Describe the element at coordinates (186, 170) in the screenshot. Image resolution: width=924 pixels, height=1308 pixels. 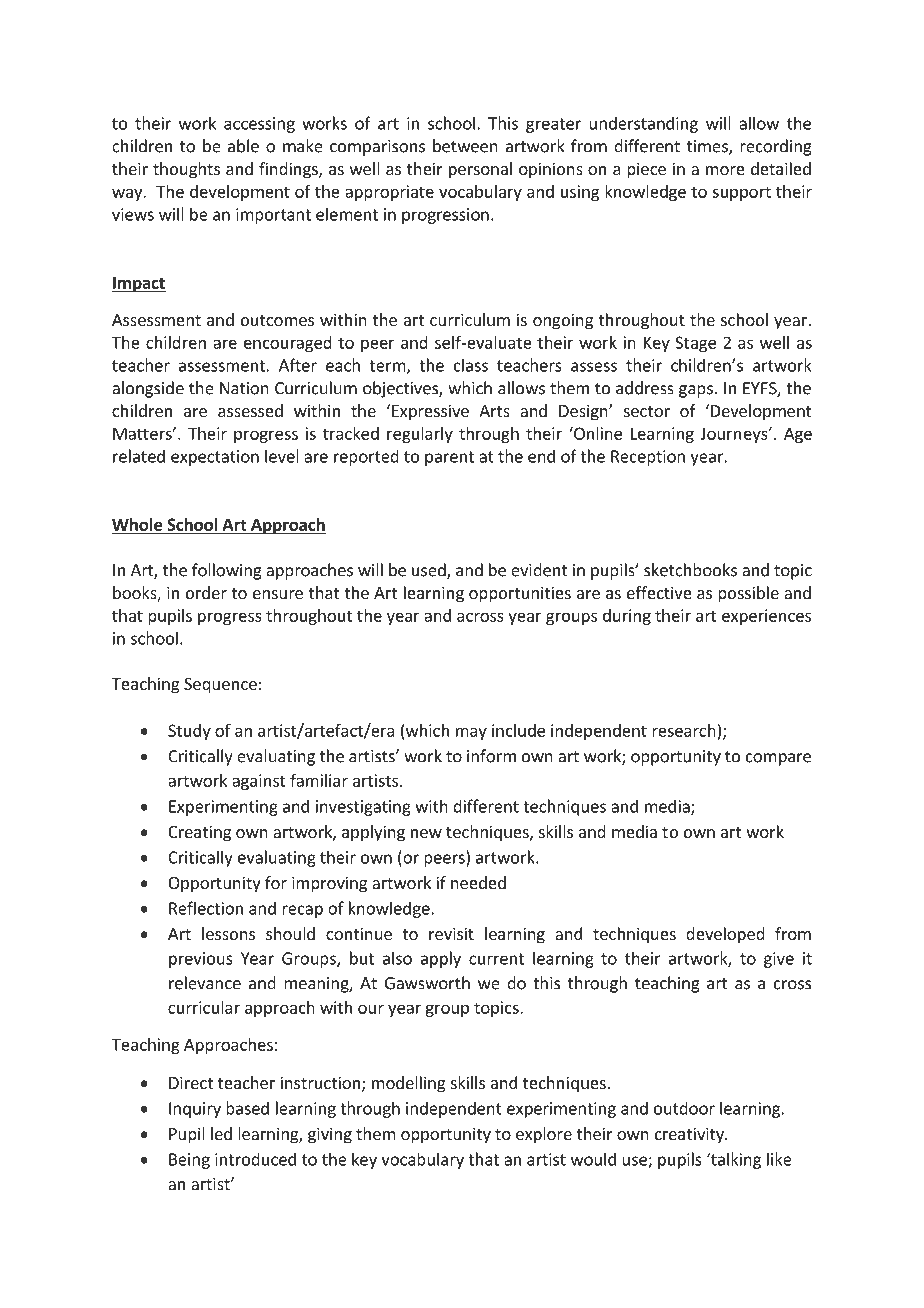
I see `thoughts` at that location.
